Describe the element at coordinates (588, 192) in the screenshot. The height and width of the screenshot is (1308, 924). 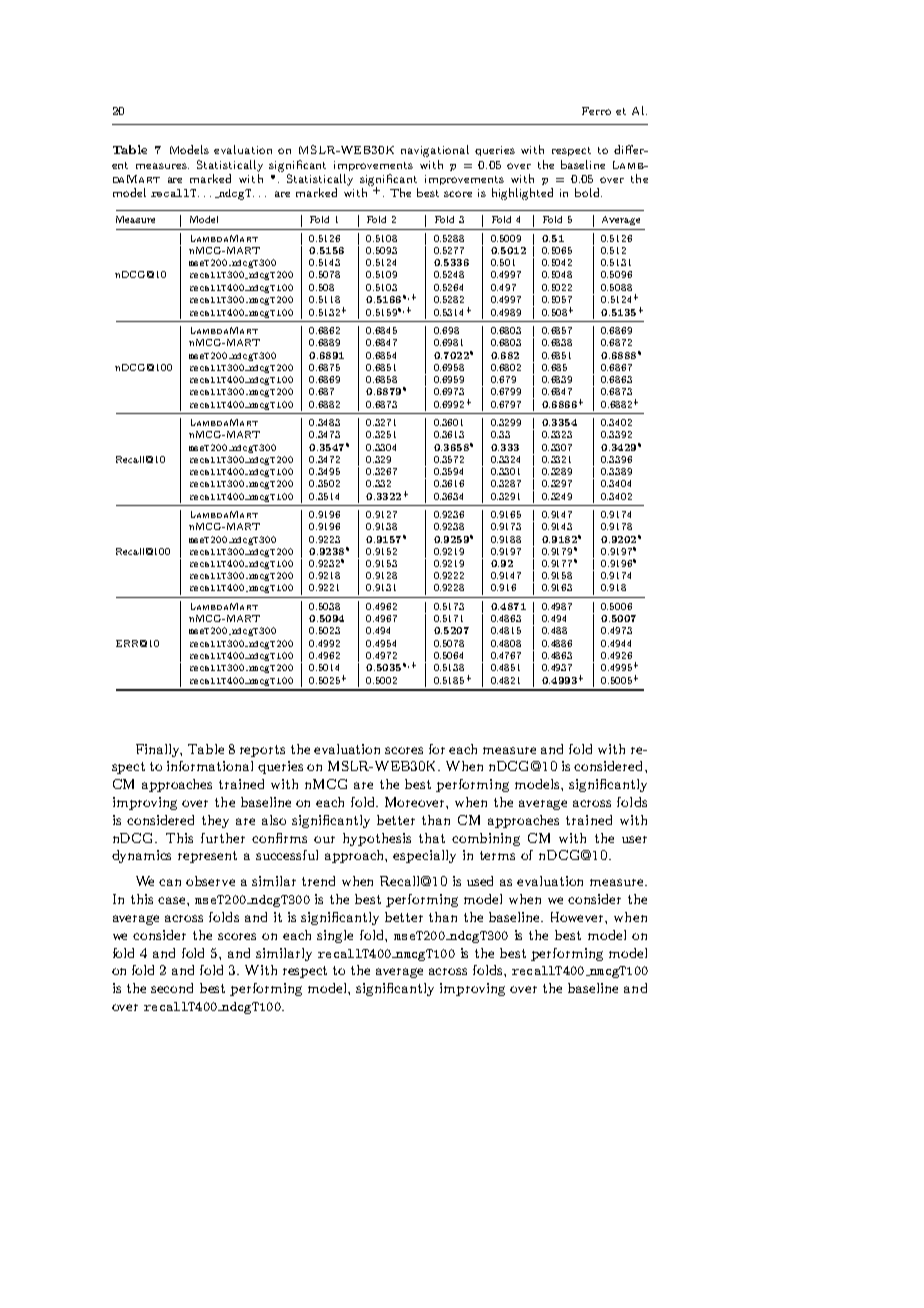
I see `bold` at that location.
